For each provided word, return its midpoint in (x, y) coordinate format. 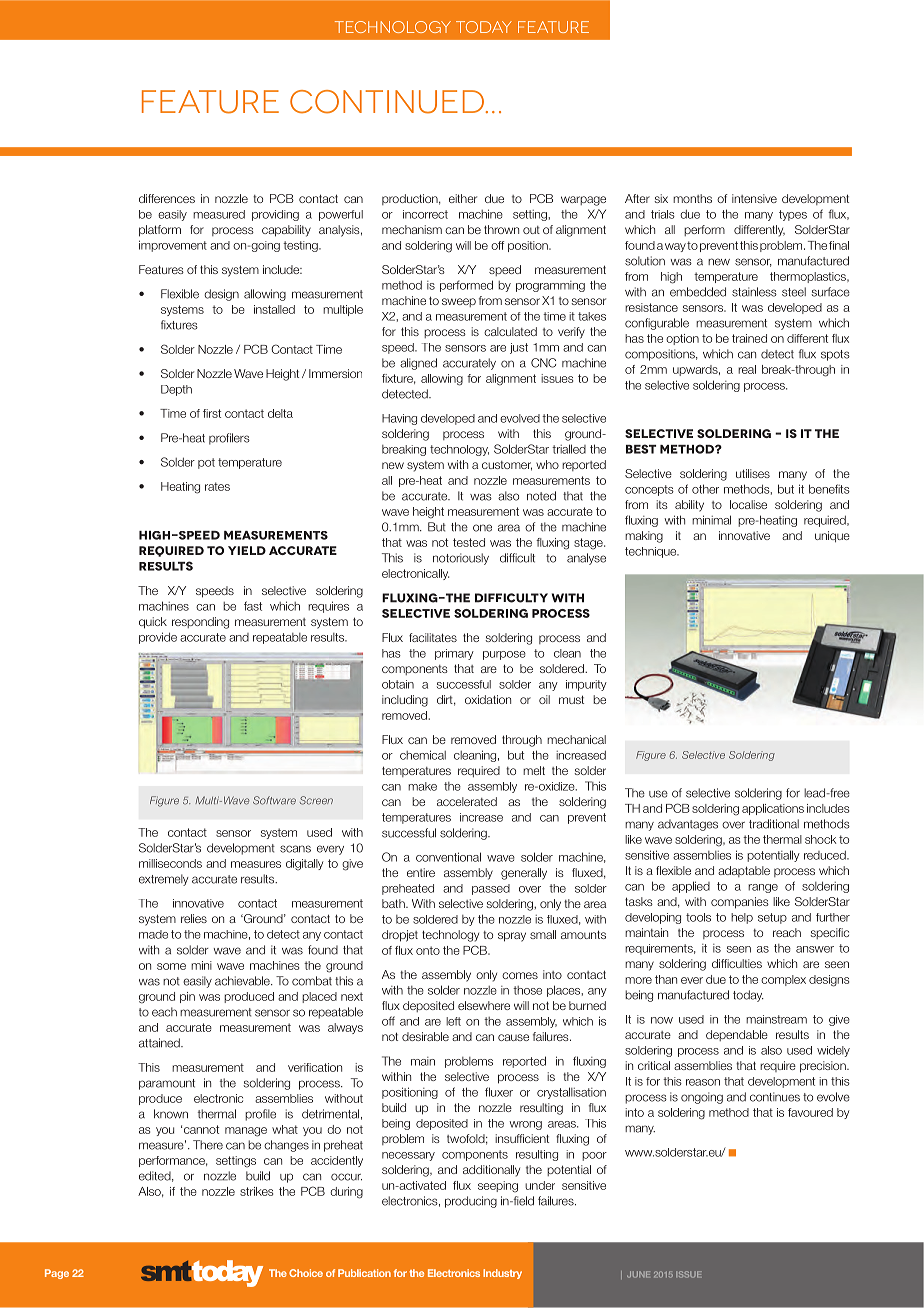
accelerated (467, 801)
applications (773, 809)
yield (247, 550)
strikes (256, 1191)
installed (274, 309)
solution (645, 261)
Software (274, 800)
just (519, 348)
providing (275, 215)
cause (513, 1037)
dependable (737, 1035)
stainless (754, 292)
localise (748, 504)
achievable (243, 981)
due (494, 198)
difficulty (511, 598)
